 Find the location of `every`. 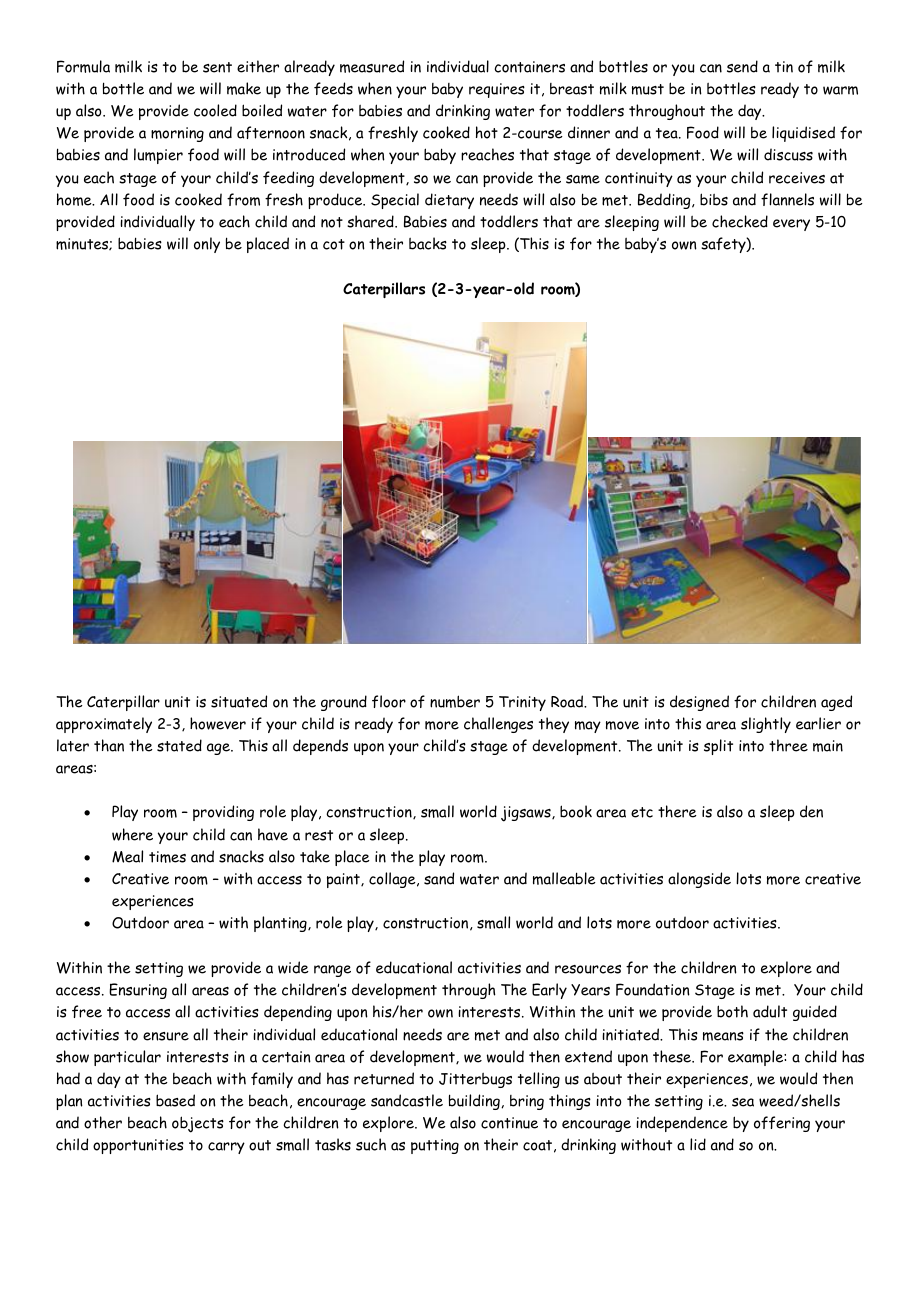

every is located at coordinates (791, 225).
